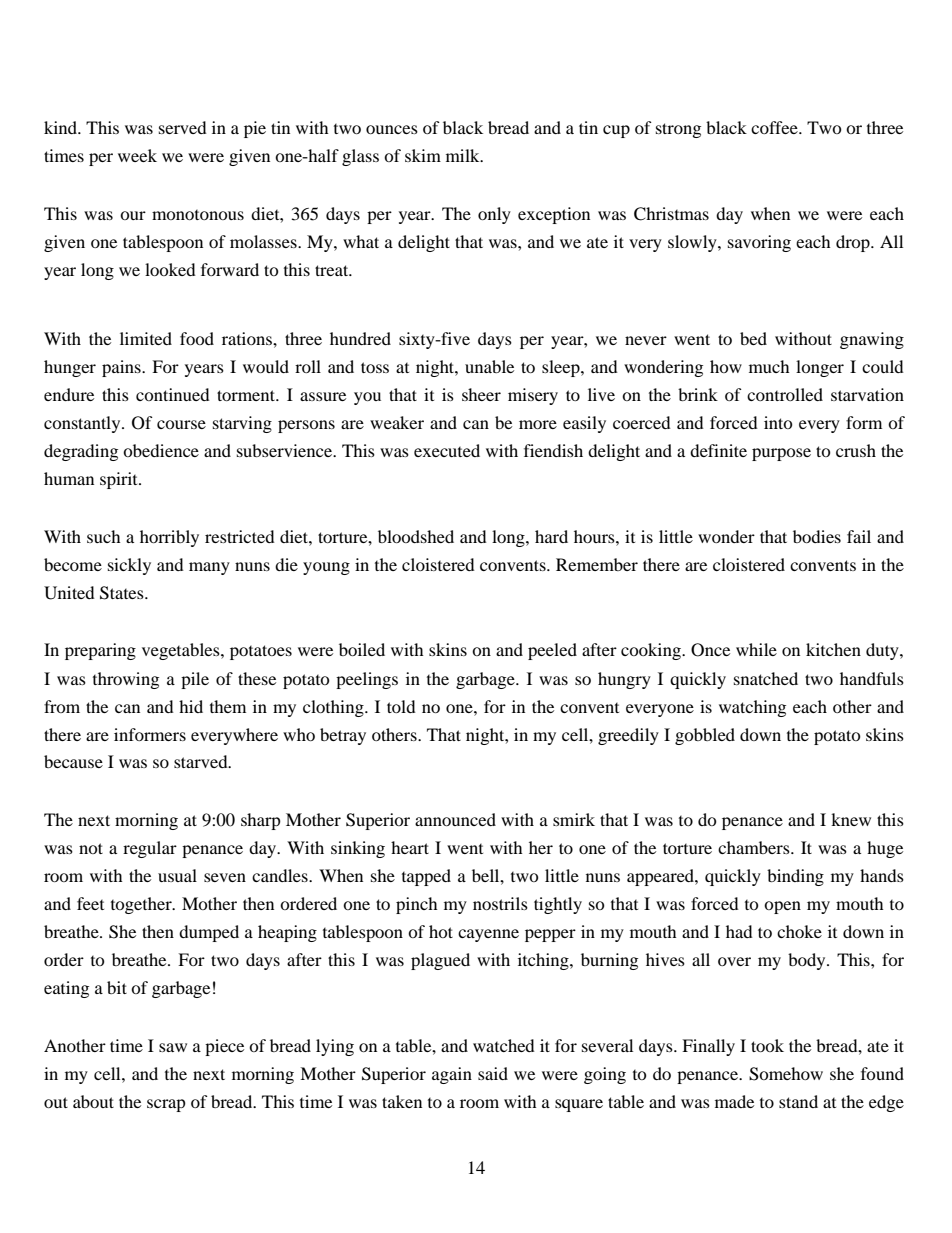  What do you see at coordinates (756, 649) in the page?
I see `while` at bounding box center [756, 649].
